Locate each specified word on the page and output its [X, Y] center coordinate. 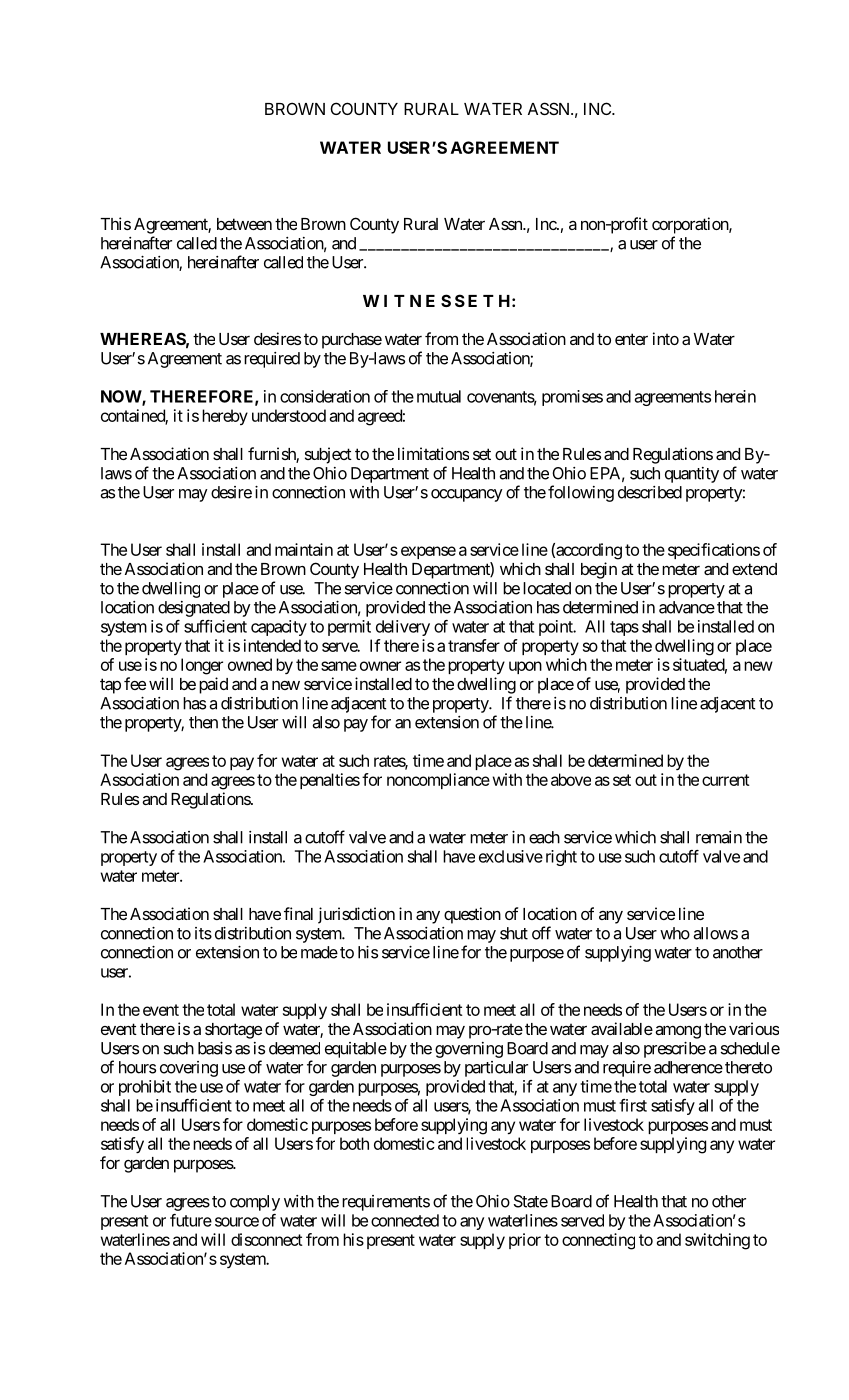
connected [405, 1220]
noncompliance [438, 781]
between [244, 224]
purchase [352, 341]
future [191, 1220]
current [726, 780]
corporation [691, 225]
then [203, 722]
